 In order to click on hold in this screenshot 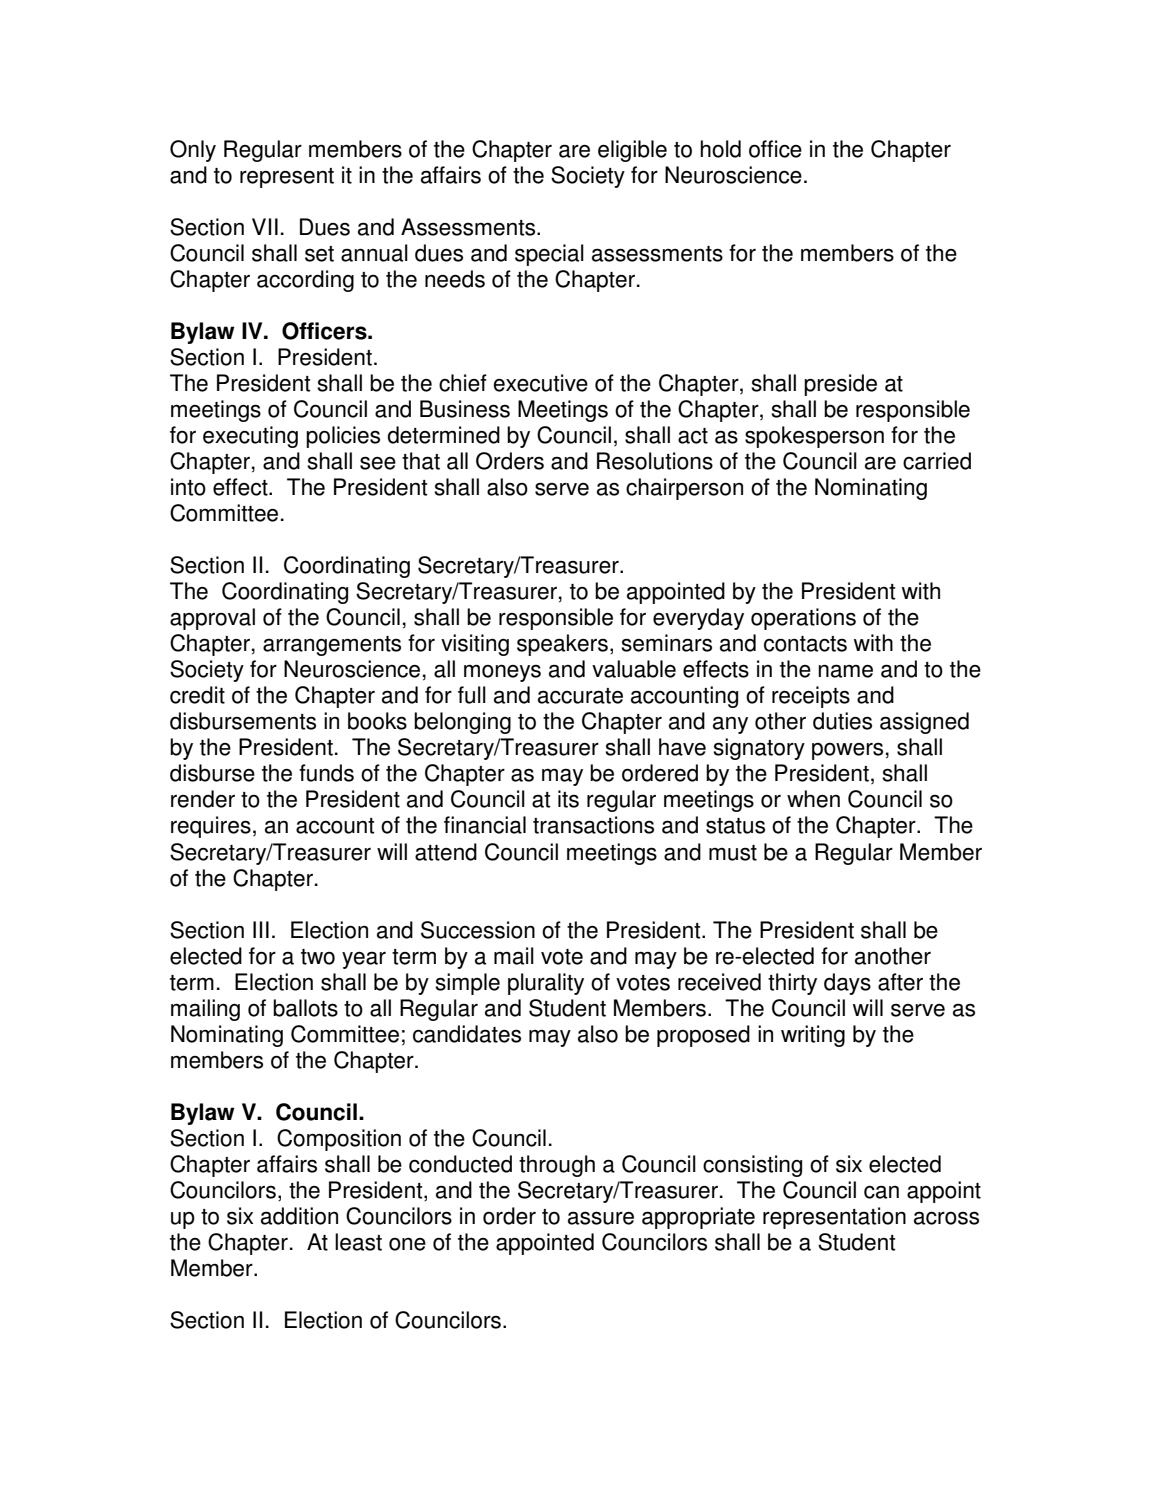, I will do `click(720, 149)`.
